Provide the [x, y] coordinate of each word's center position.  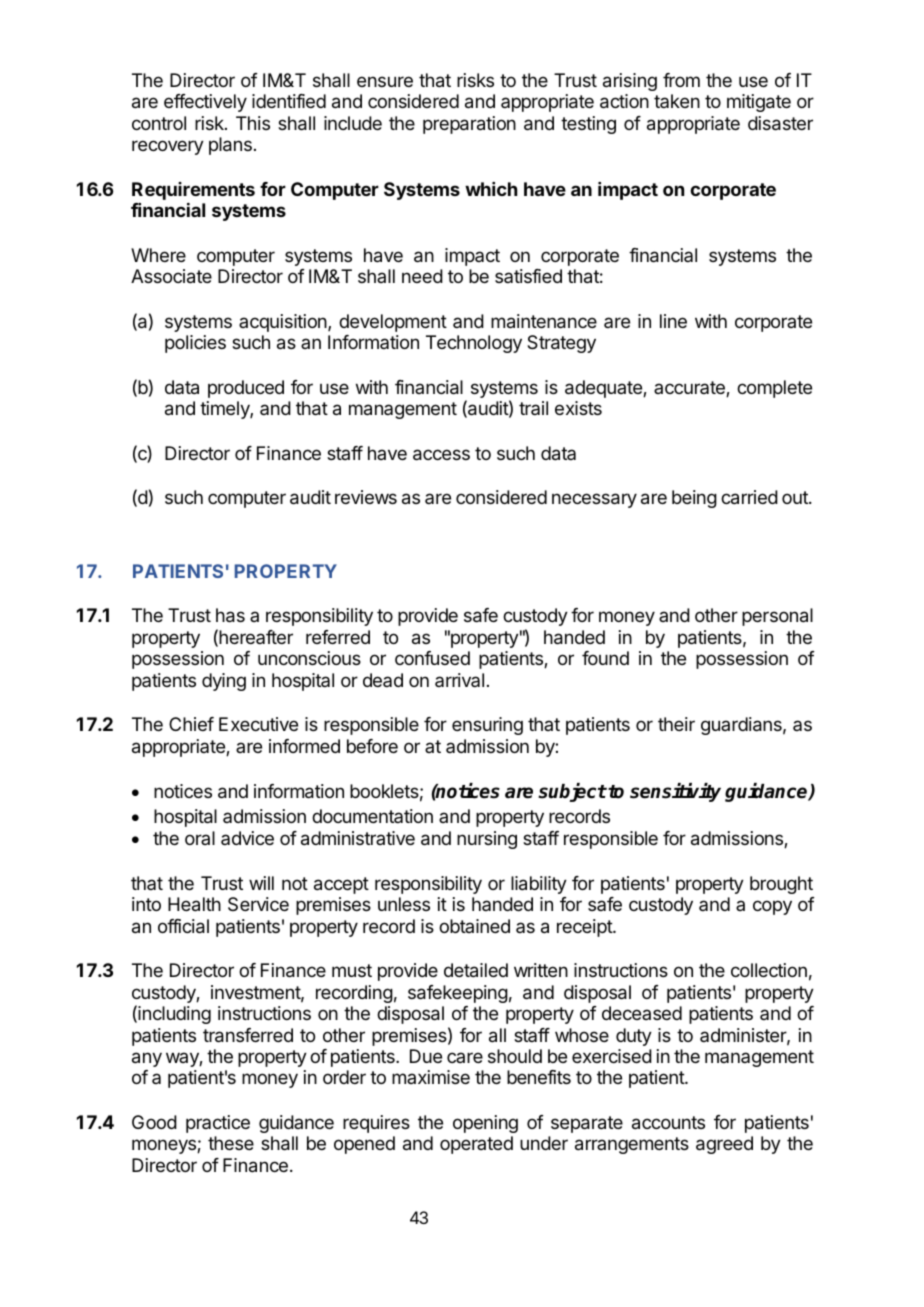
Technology [474, 344]
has [230, 615]
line [673, 321]
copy [772, 907]
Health [194, 904]
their [676, 724]
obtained [474, 926]
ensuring [487, 726]
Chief [191, 724]
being [694, 499]
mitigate [759, 103]
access [441, 455]
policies [195, 344]
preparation [469, 125]
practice [218, 1124]
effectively [205, 103]
